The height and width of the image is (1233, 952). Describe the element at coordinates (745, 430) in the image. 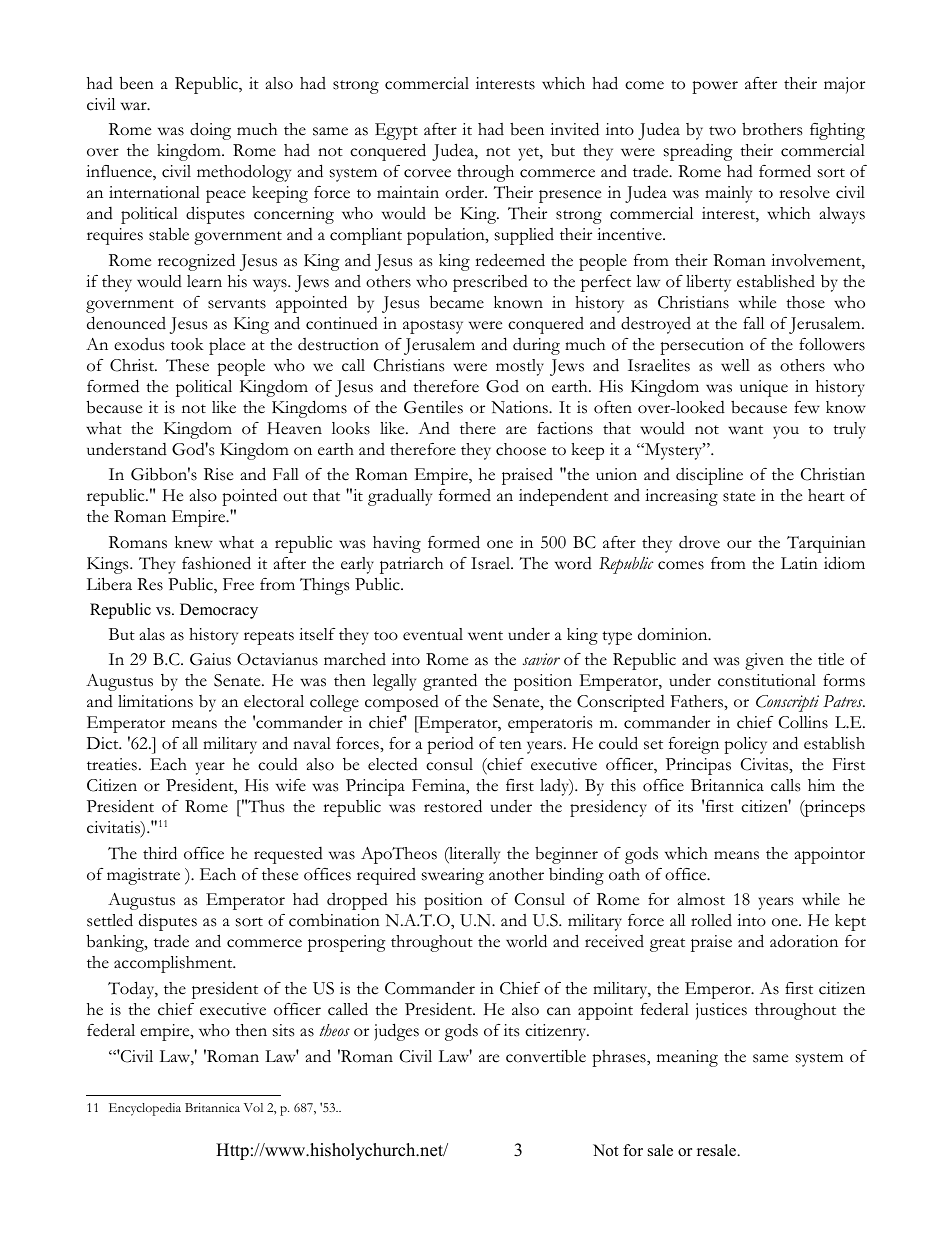

I see `want` at that location.
